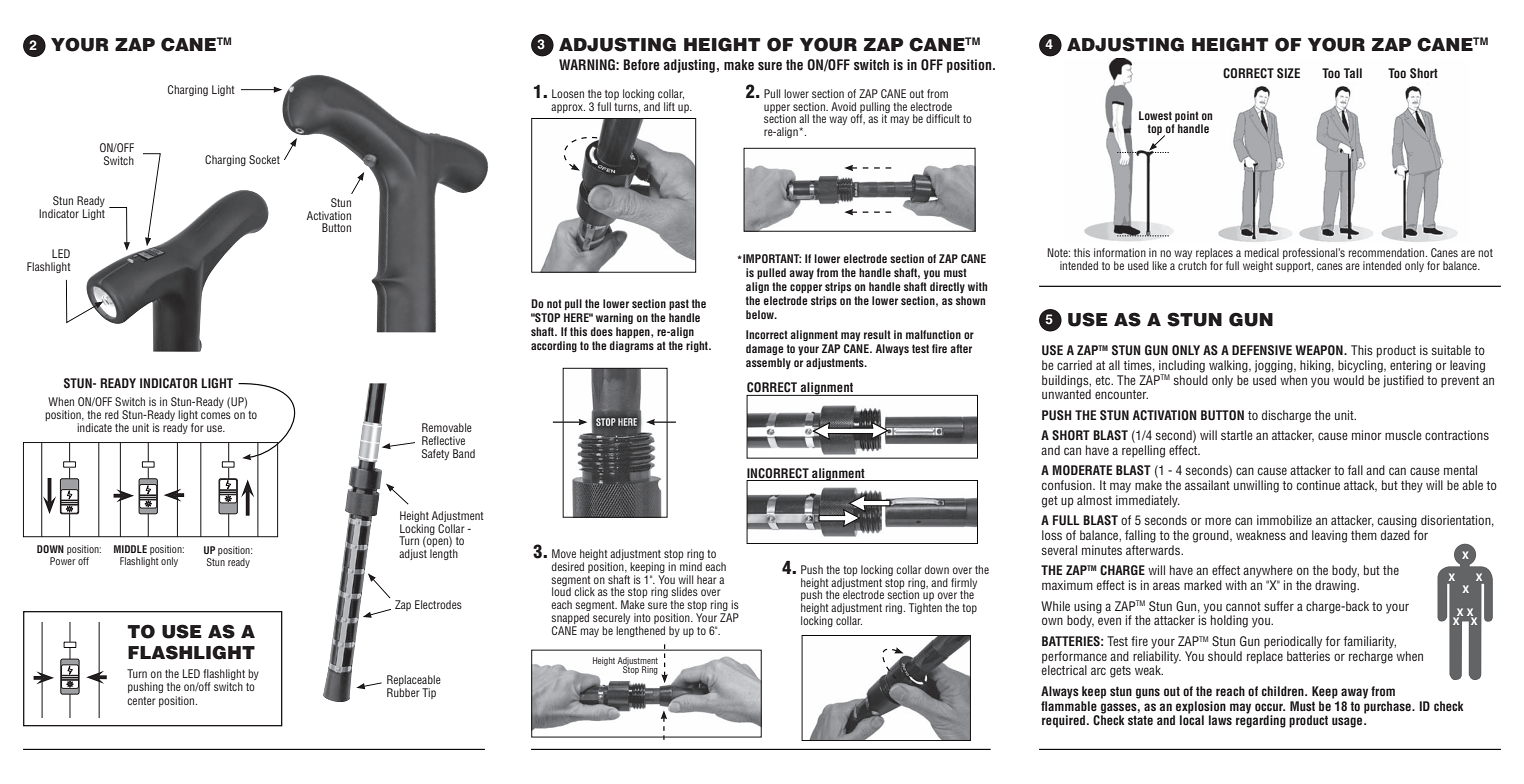 The height and width of the screenshot is (784, 1524). What do you see at coordinates (679, 304) in the screenshot?
I see `past` at bounding box center [679, 304].
